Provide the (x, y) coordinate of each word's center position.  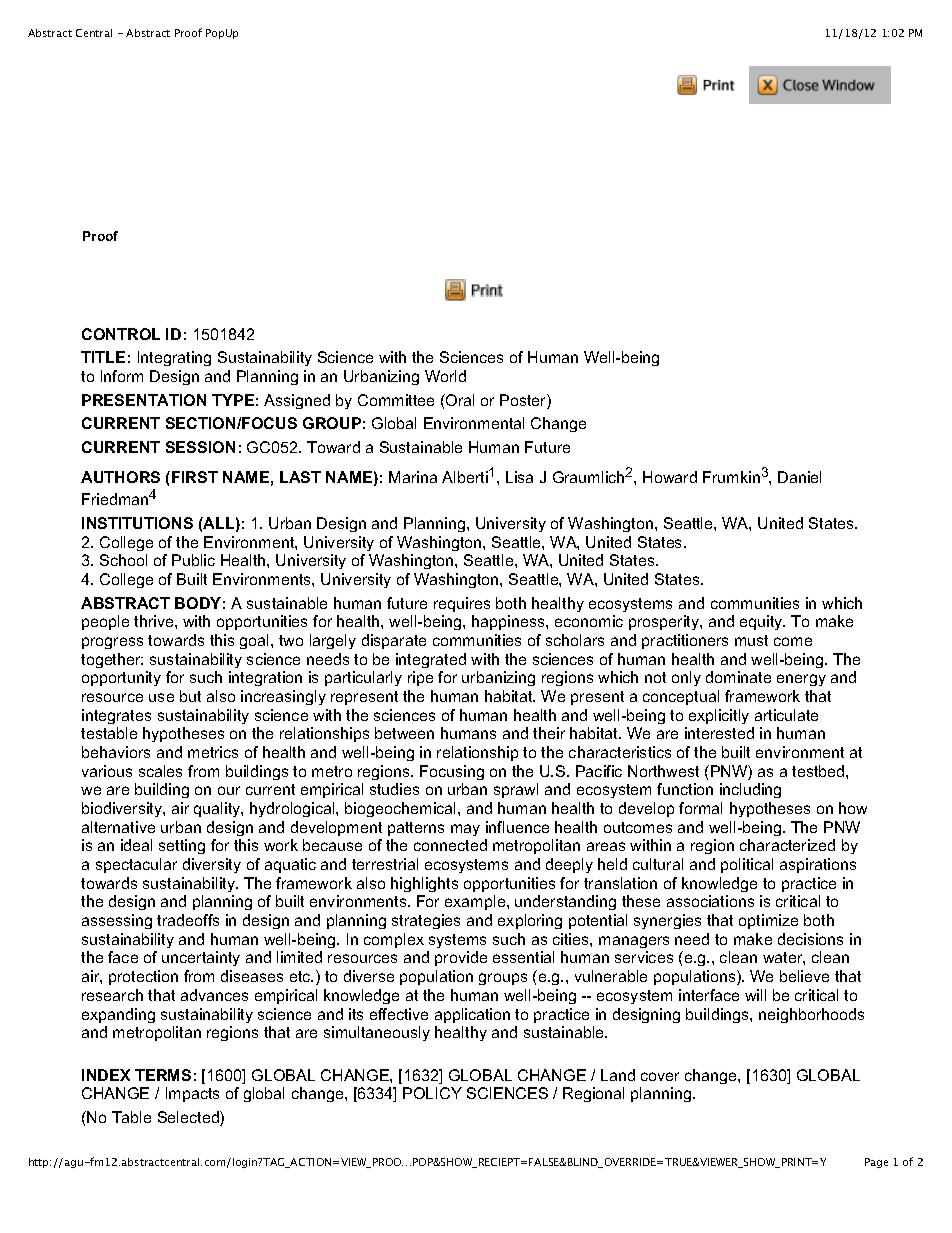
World (445, 376)
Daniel (799, 477)
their (549, 733)
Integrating (174, 358)
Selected (189, 1118)
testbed (819, 771)
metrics (213, 752)
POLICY (432, 1093)
